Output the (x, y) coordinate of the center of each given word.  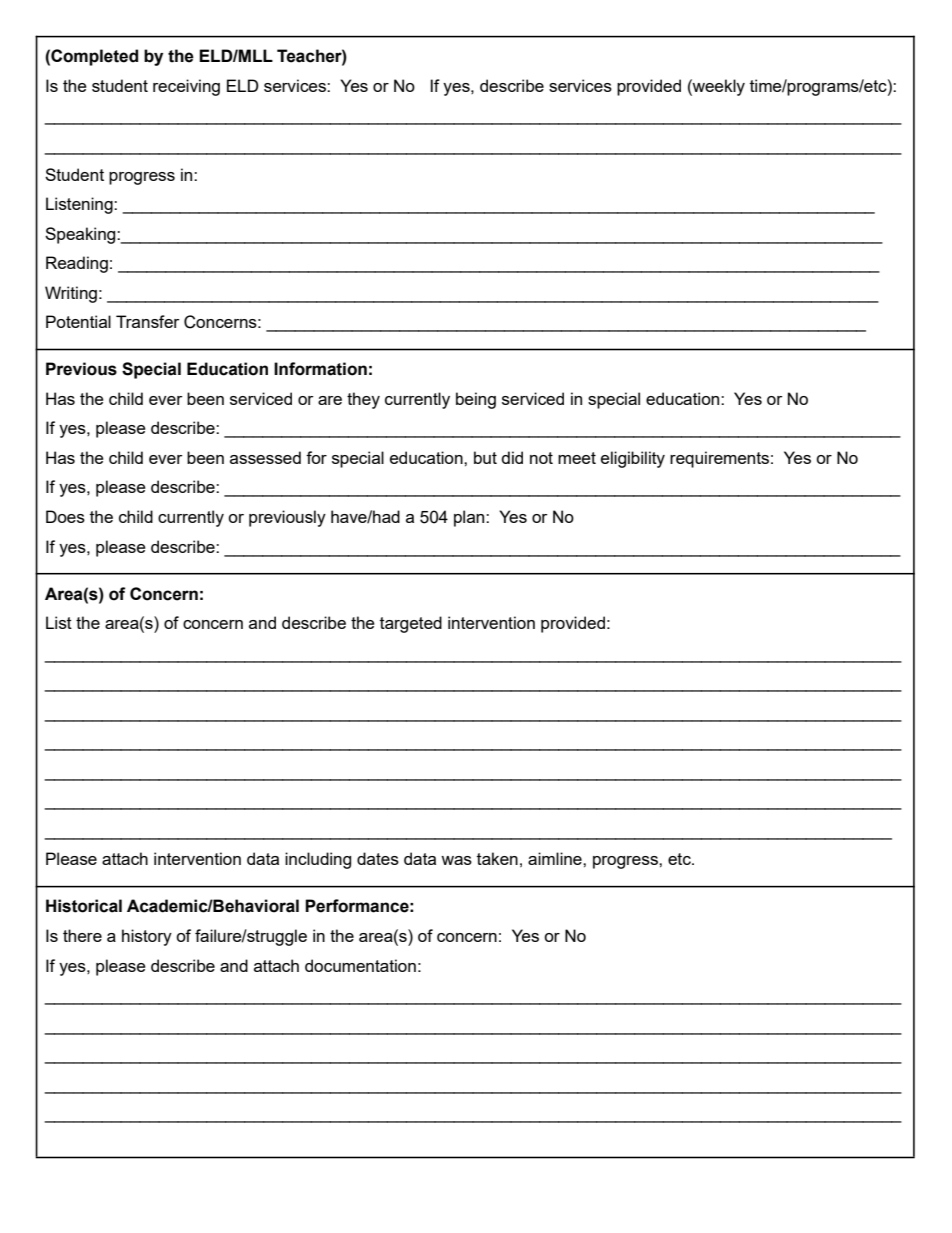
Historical (84, 906)
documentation (360, 965)
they (363, 400)
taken (497, 858)
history (147, 937)
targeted (411, 624)
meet (577, 458)
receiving (186, 87)
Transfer (148, 321)
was (456, 860)
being (476, 400)
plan (470, 518)
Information (320, 369)
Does (65, 516)
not (541, 458)
